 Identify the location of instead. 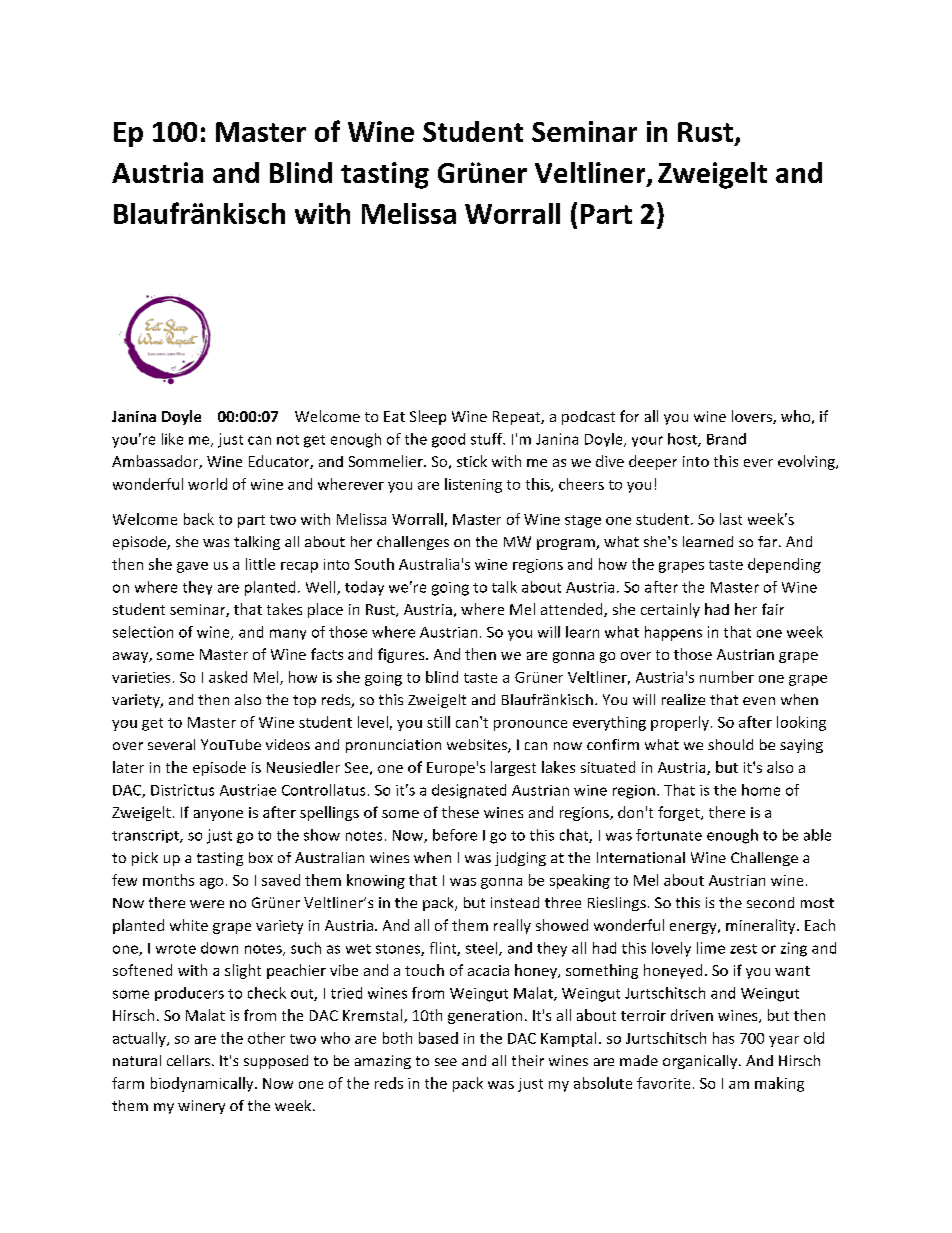
(515, 902).
